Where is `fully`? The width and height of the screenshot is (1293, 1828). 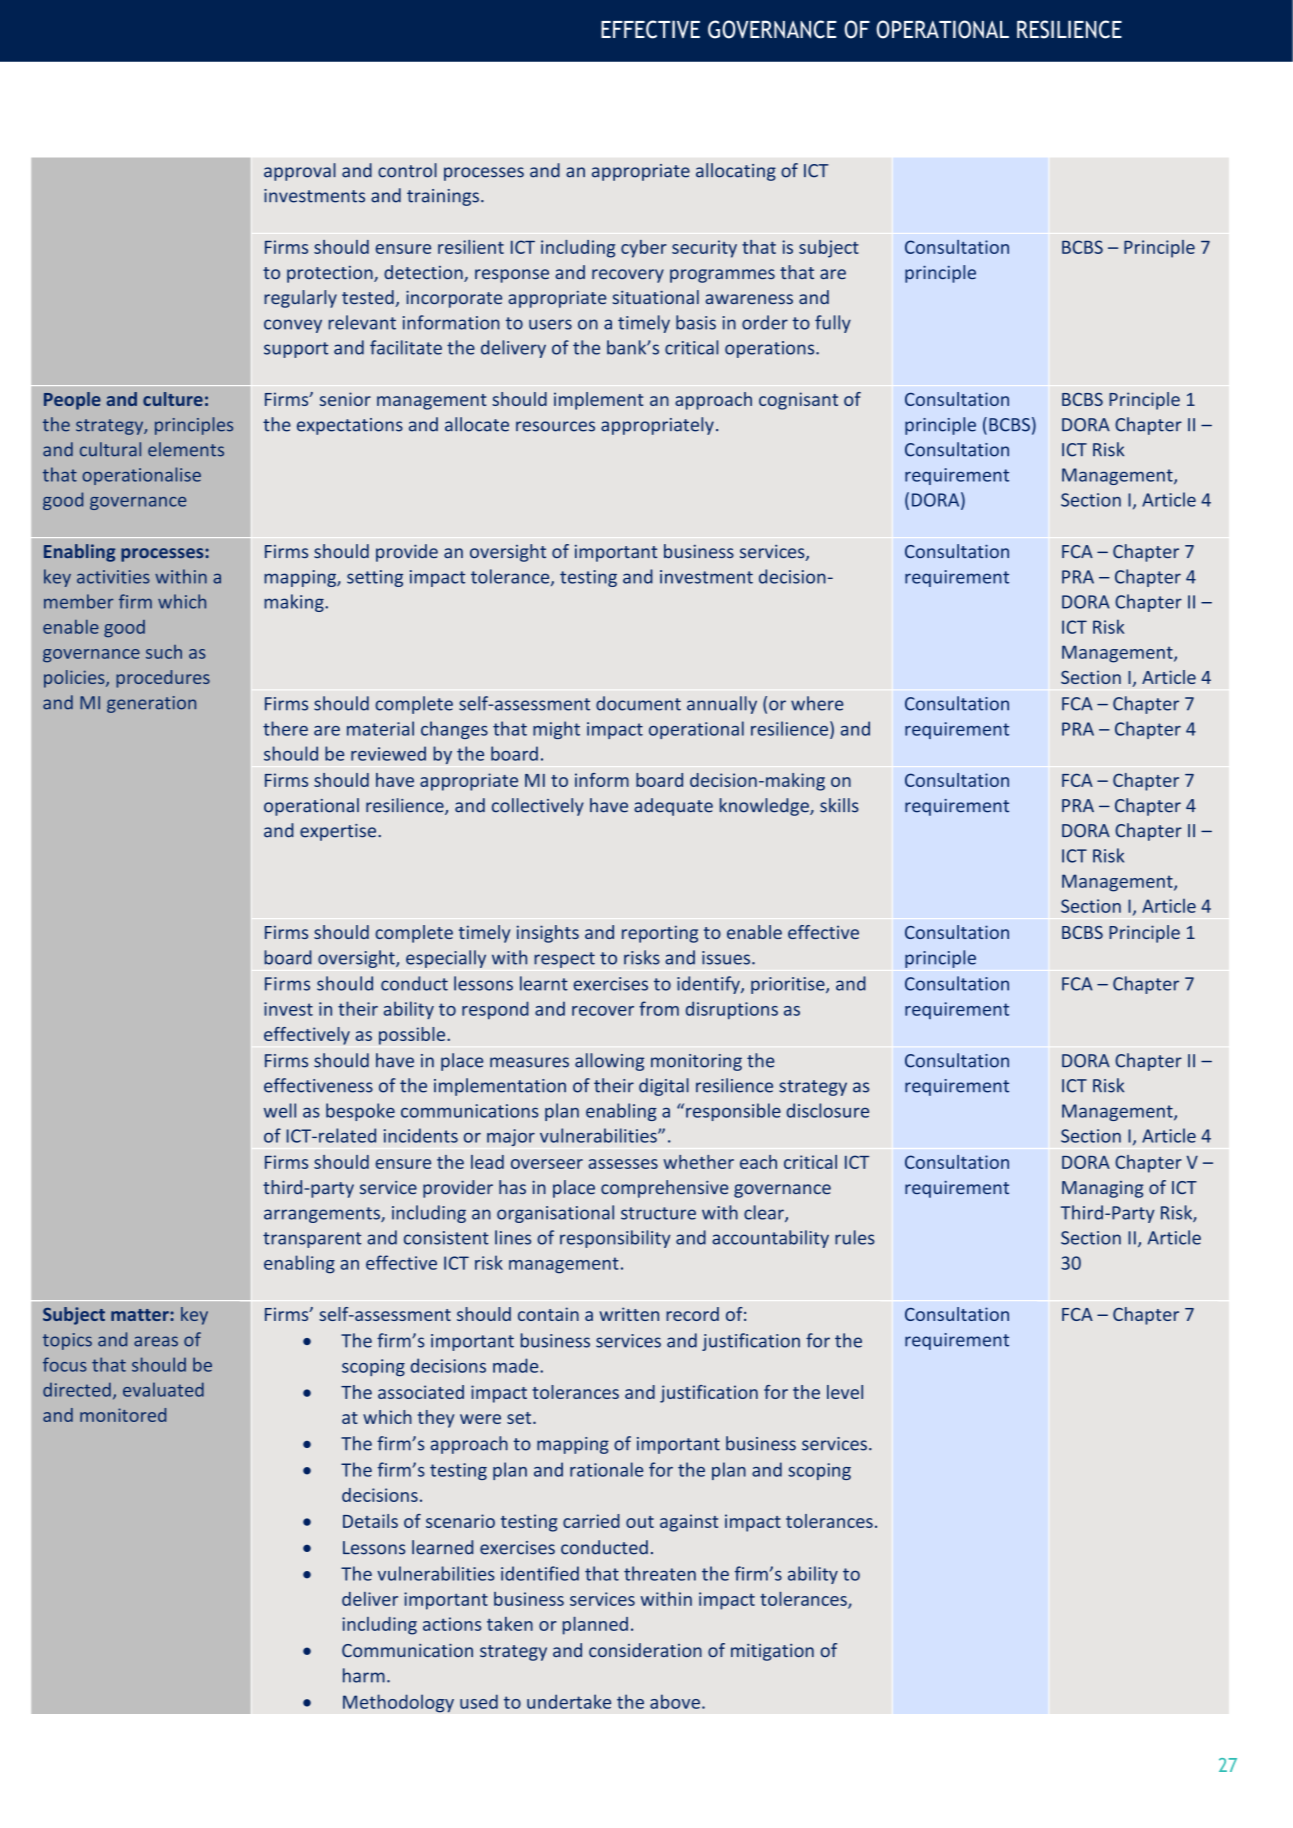 fully is located at coordinates (833, 324).
